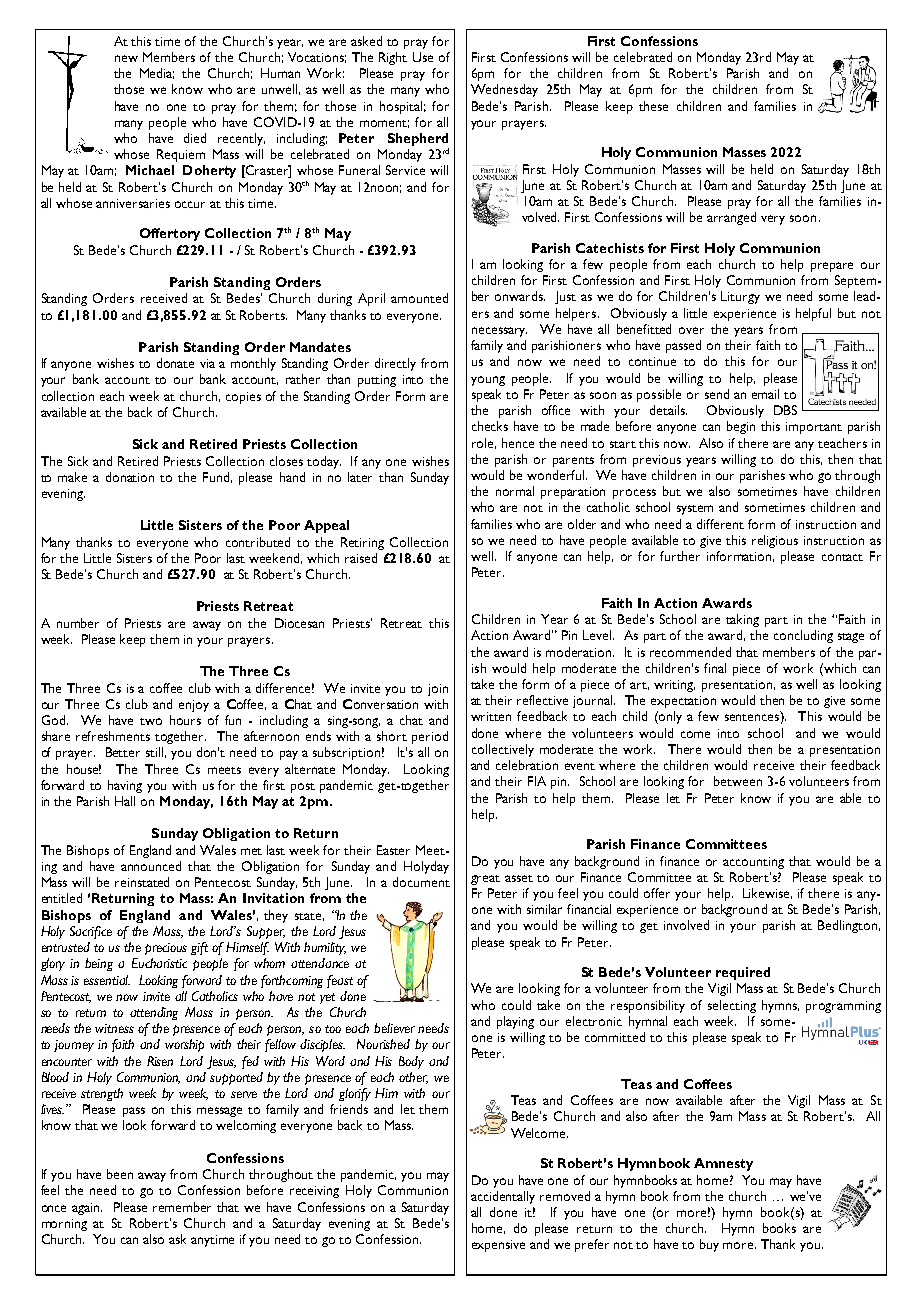  I want to click on join, so click(438, 690).
